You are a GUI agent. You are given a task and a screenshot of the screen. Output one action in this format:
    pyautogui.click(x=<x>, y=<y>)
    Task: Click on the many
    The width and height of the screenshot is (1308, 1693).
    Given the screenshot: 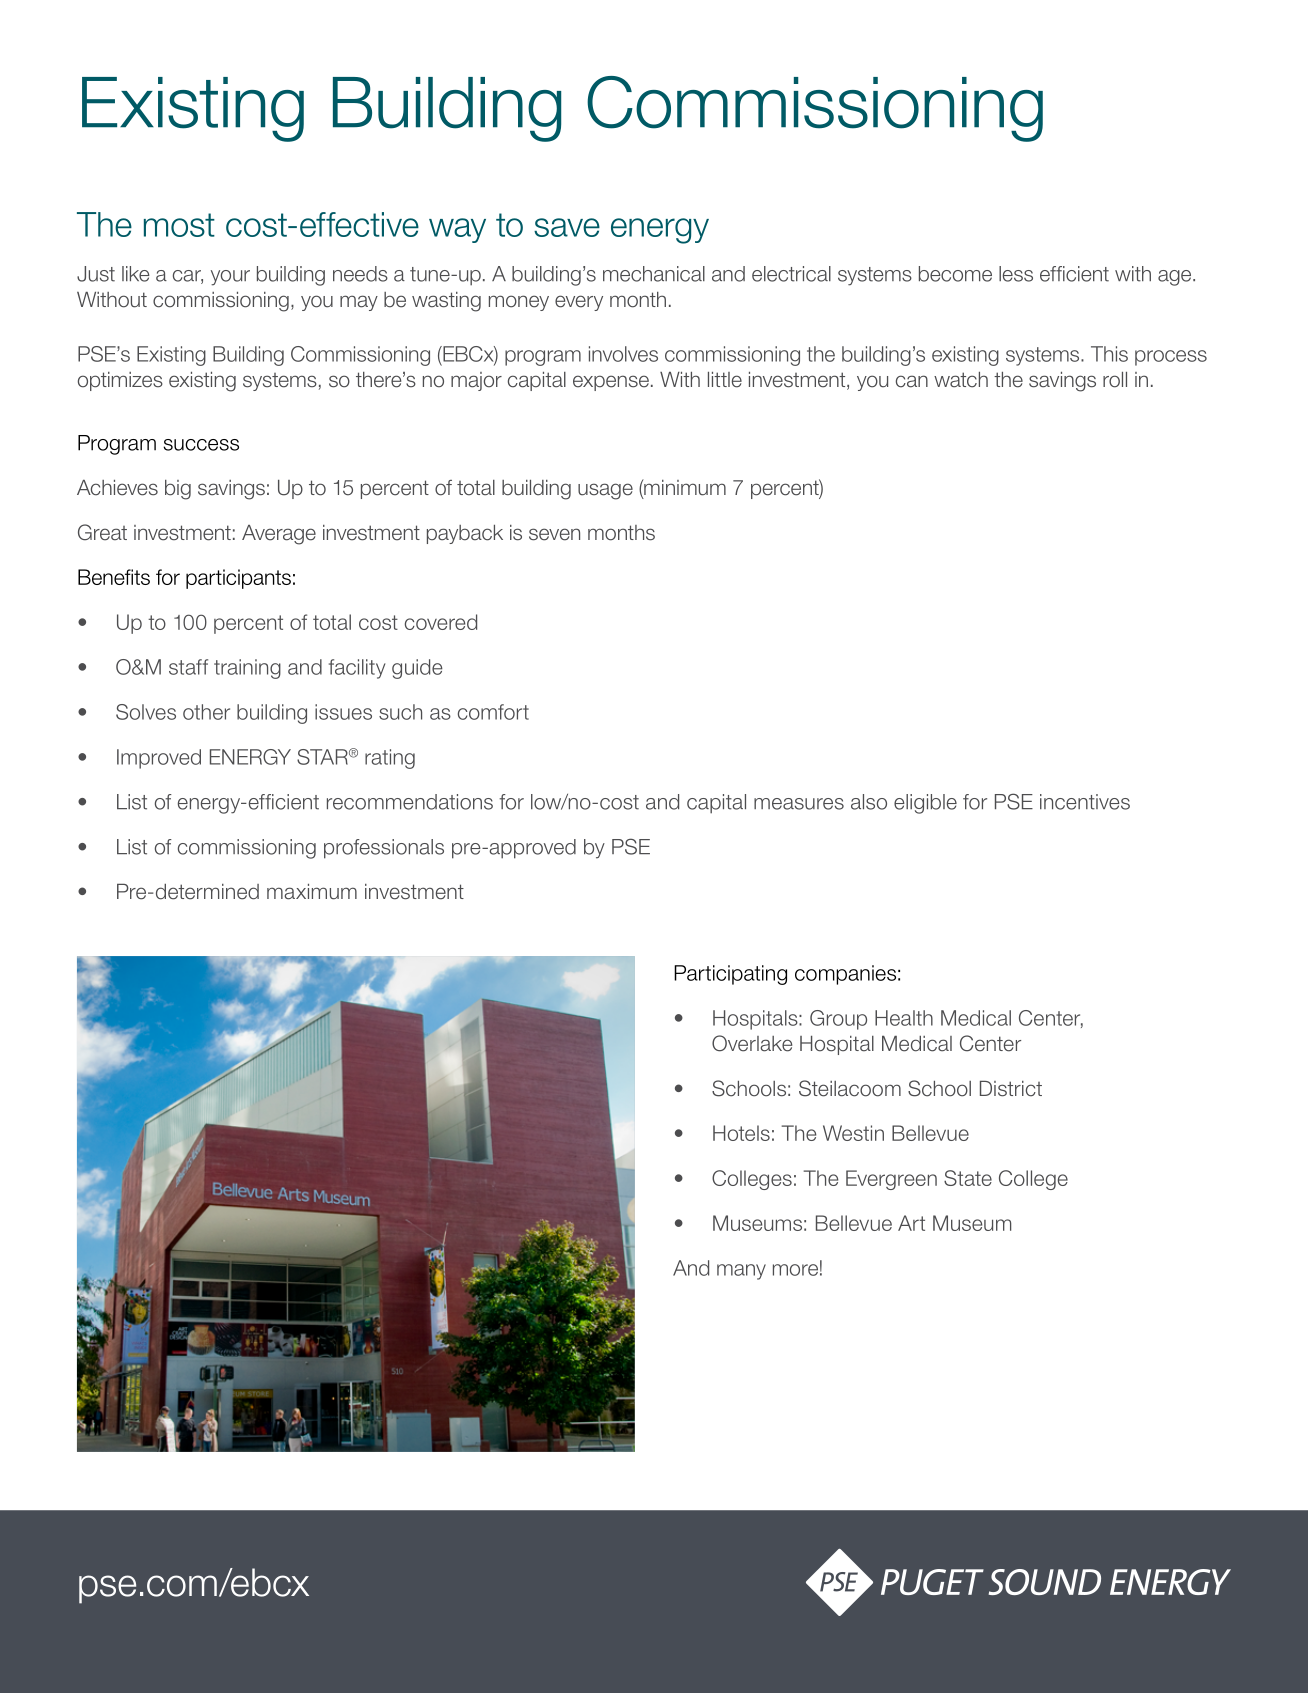 What is the action you would take?
    pyautogui.click(x=741, y=1272)
